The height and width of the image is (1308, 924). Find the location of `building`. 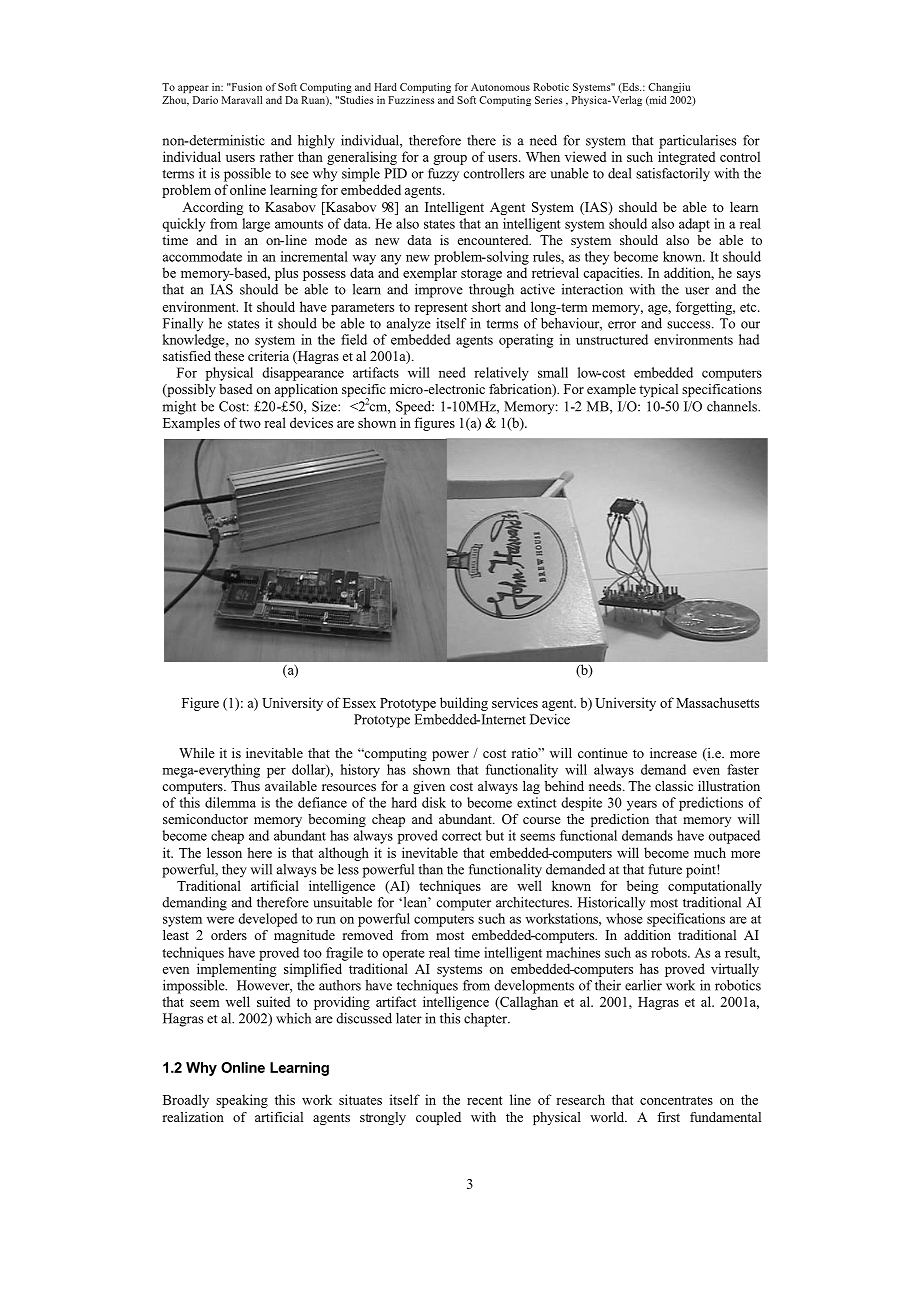

building is located at coordinates (464, 704).
